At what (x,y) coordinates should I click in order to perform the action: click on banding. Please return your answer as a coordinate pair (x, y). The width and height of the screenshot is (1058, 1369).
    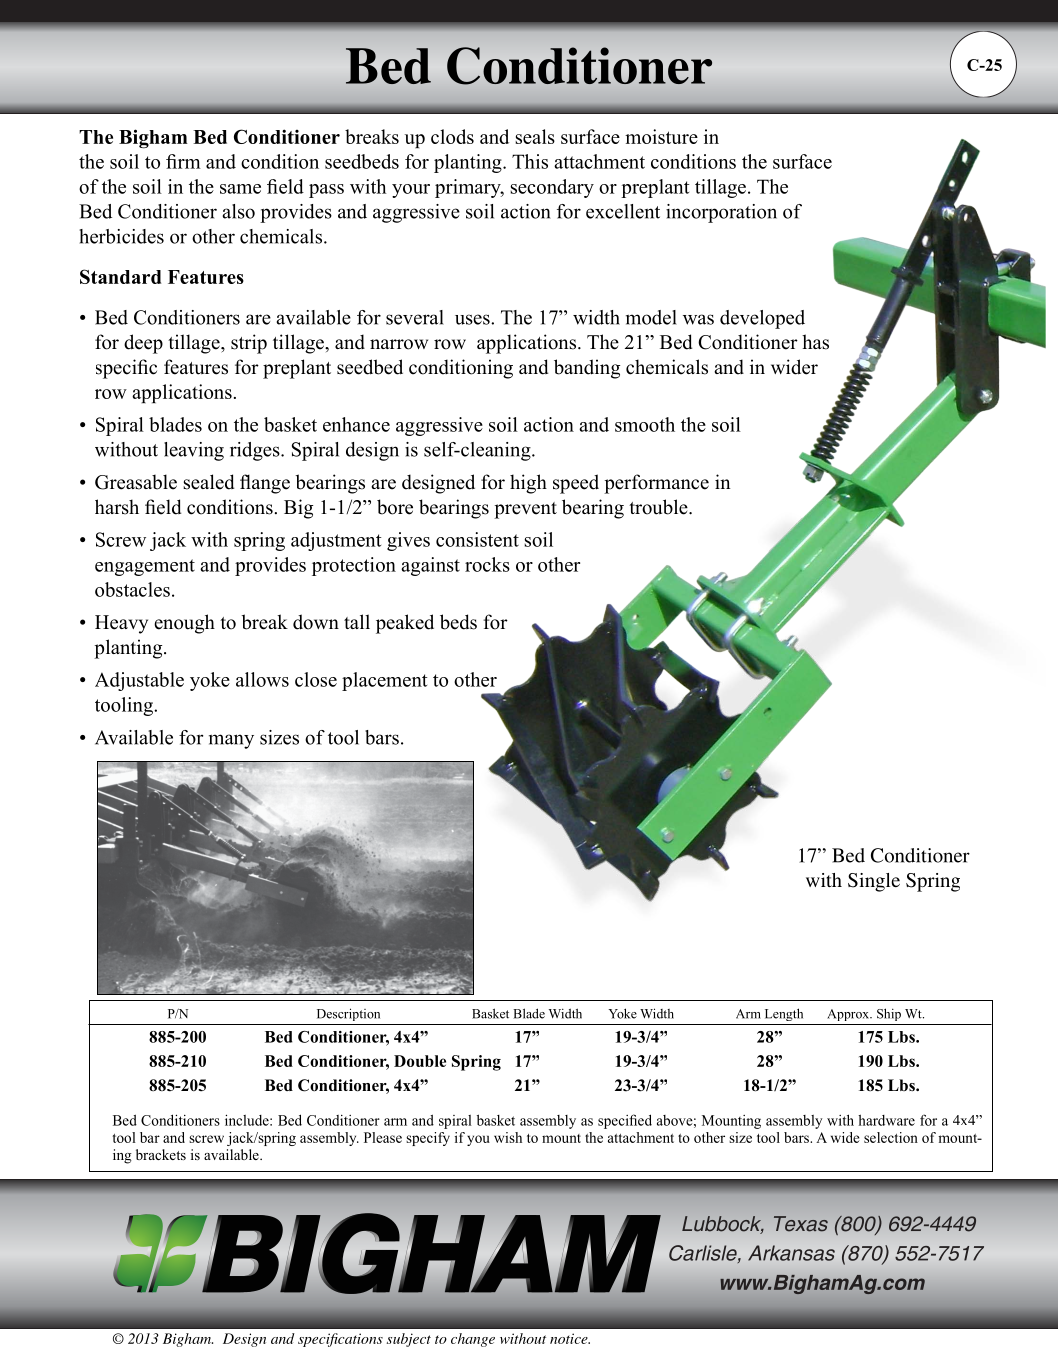
    Looking at the image, I should click on (587, 369).
